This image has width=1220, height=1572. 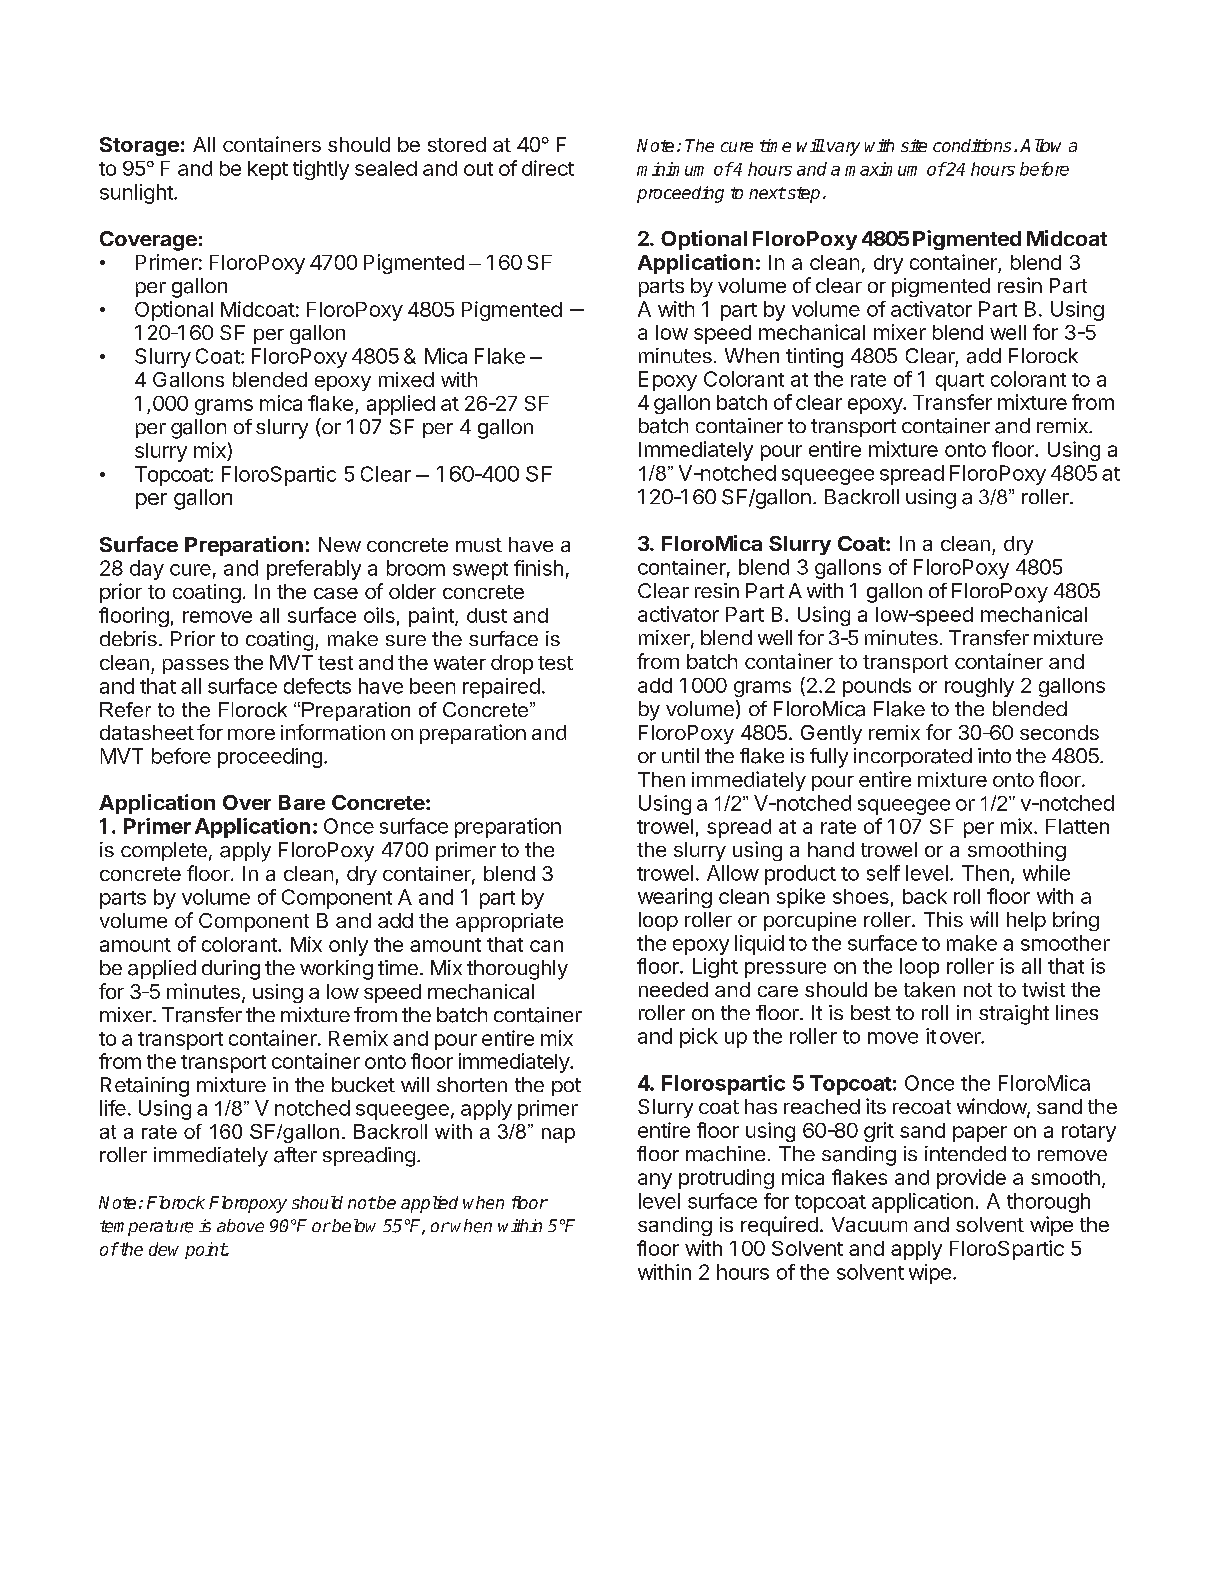 I want to click on can, so click(x=546, y=946).
